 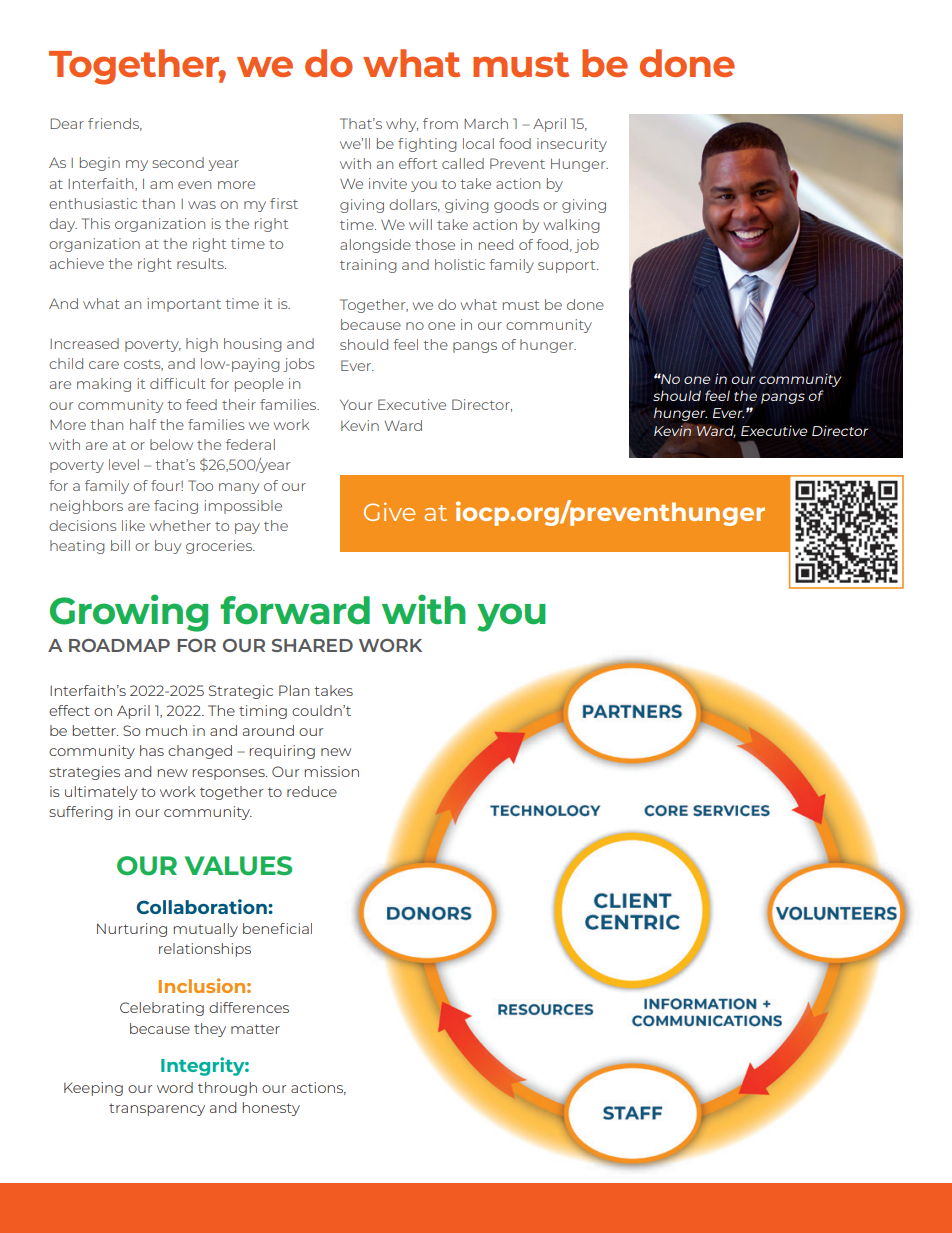 I want to click on care, so click(x=104, y=365).
